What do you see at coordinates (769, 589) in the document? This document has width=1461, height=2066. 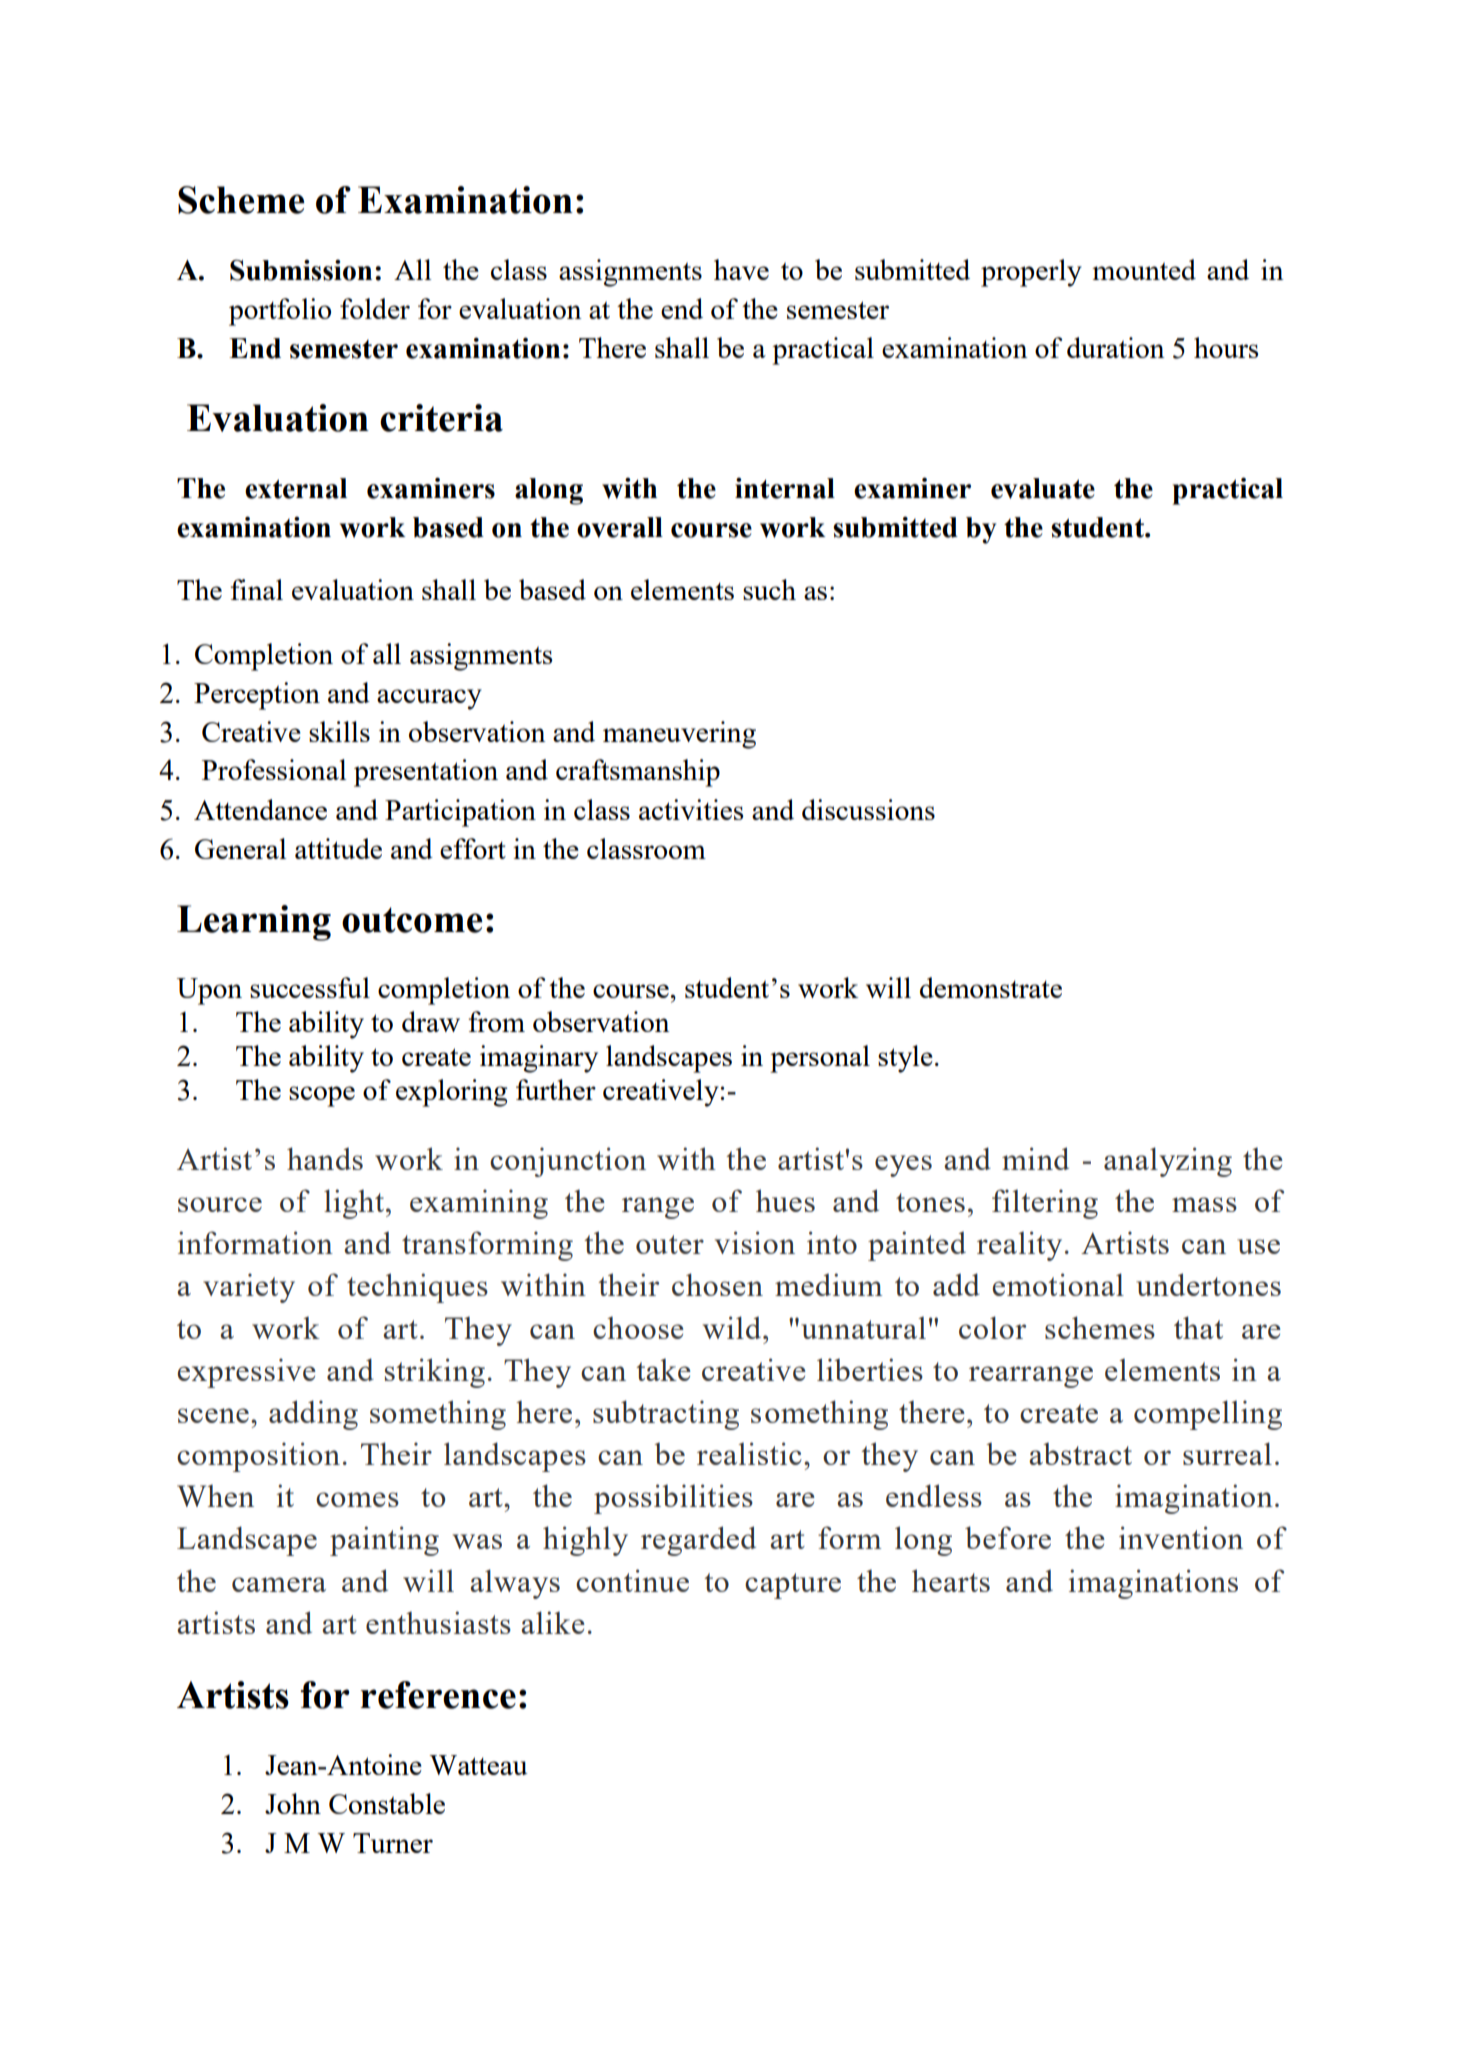 I see `such` at bounding box center [769, 589].
